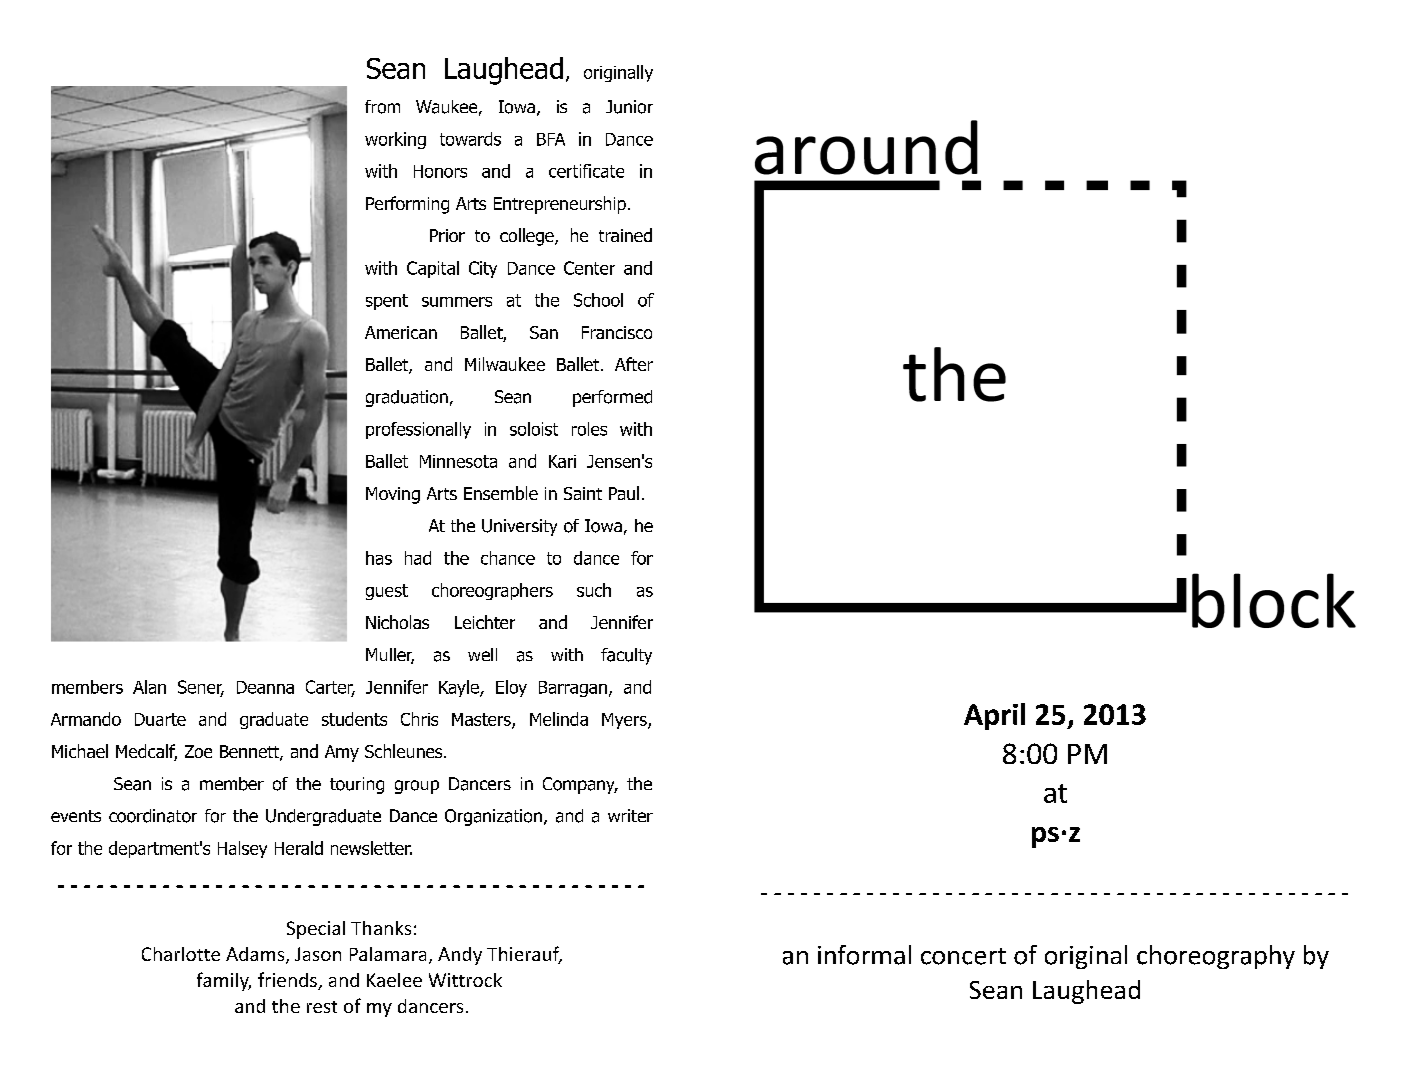 The image size is (1407, 1087). Describe the element at coordinates (586, 171) in the page. I see `certificate` at that location.
